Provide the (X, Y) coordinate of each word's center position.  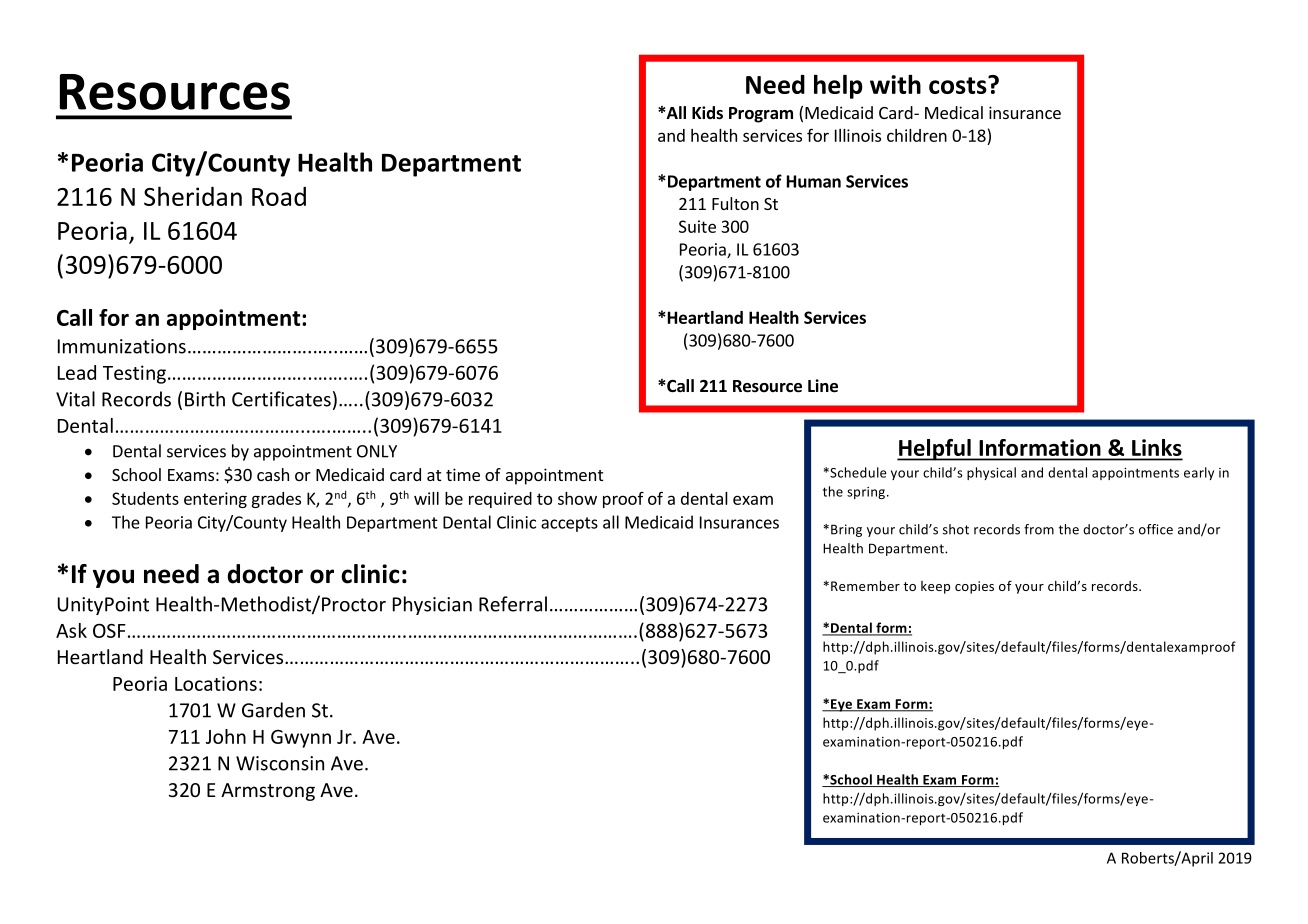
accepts (569, 524)
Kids (707, 113)
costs (959, 85)
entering (215, 500)
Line (823, 386)
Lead (77, 372)
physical (991, 473)
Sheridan (193, 196)
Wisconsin (280, 763)
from (1039, 529)
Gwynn (301, 739)
